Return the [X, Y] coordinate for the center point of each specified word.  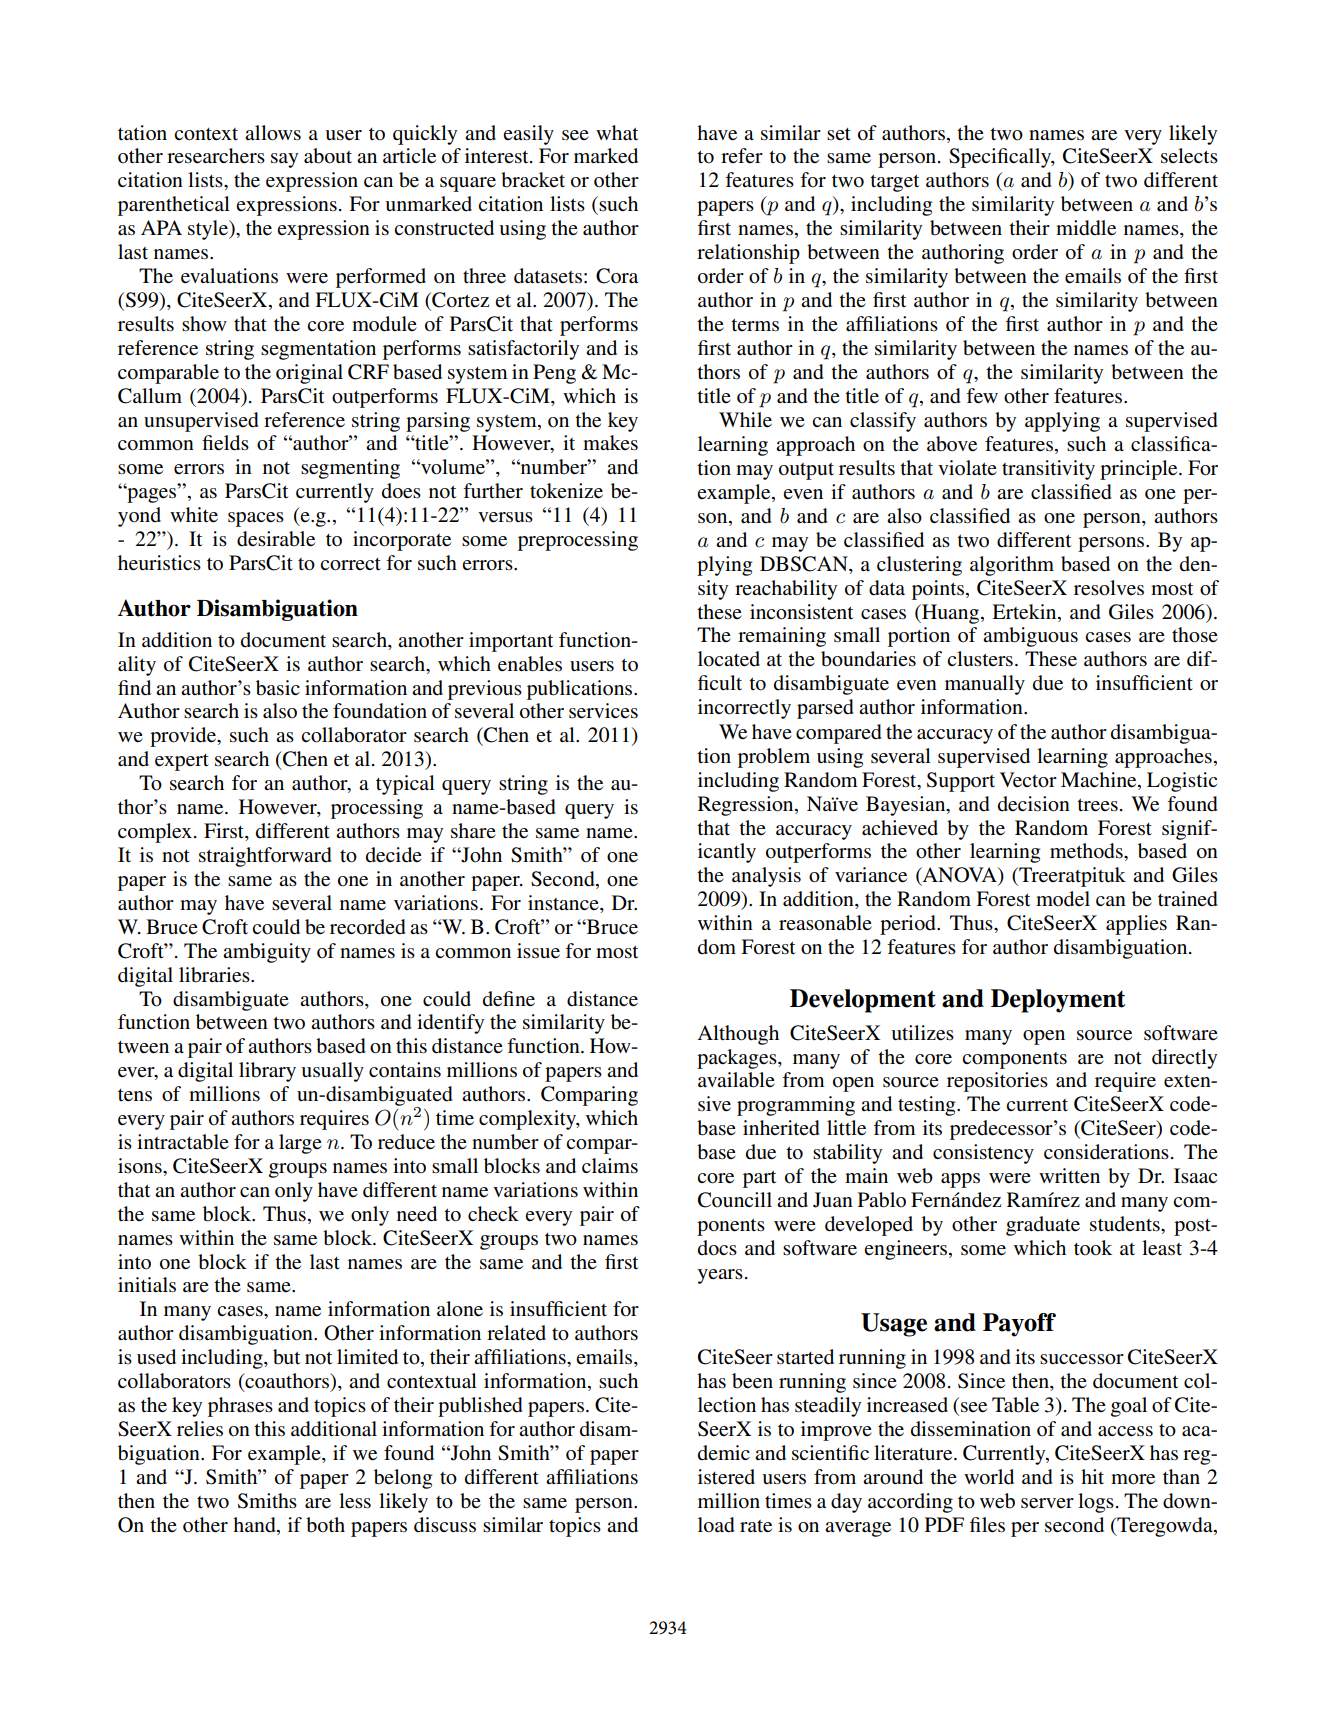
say [284, 160]
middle [1086, 228]
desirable [276, 539]
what [617, 132]
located [729, 659]
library [267, 1072]
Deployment [1058, 1001]
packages [738, 1059]
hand [255, 1525]
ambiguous [1030, 637]
